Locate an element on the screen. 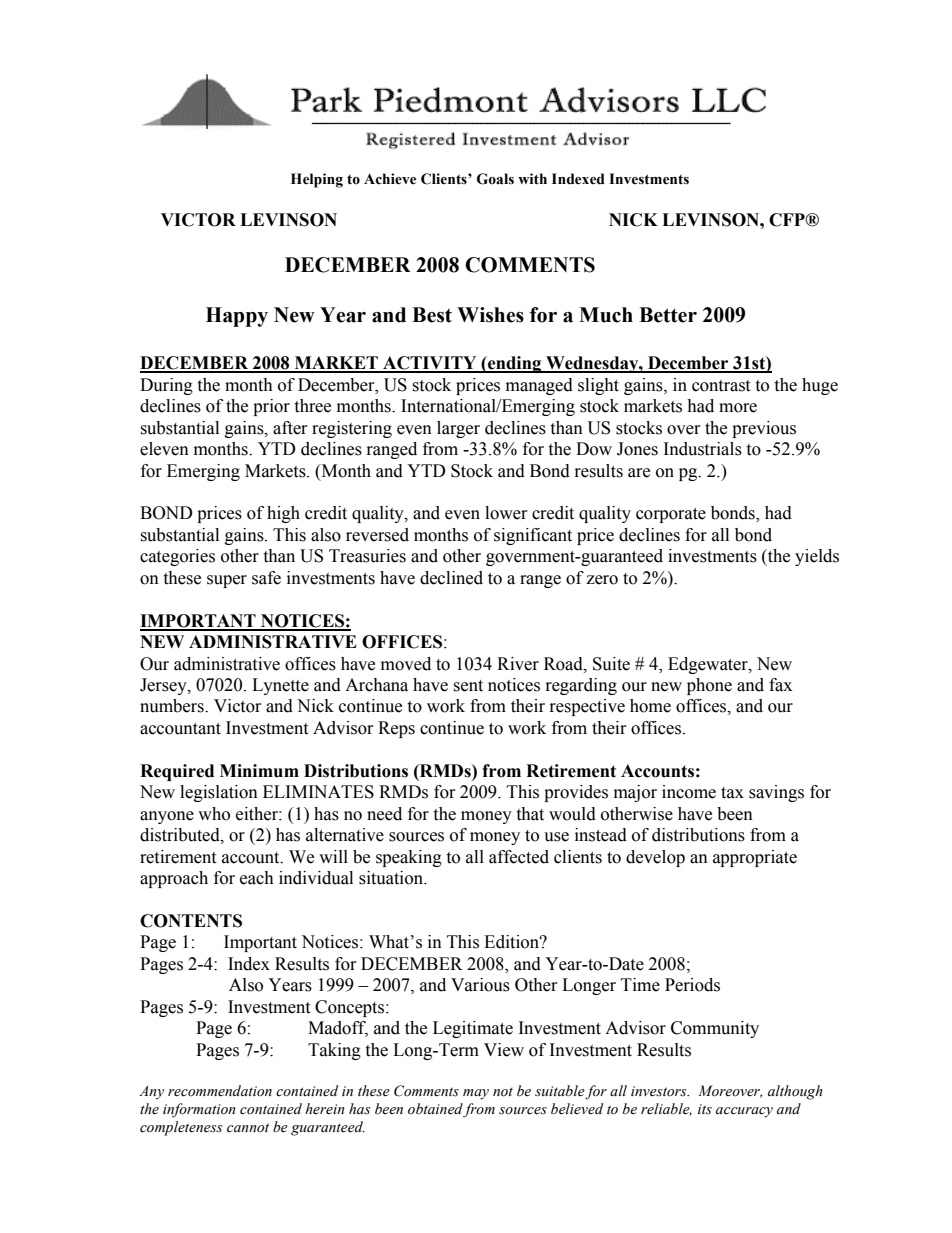  high is located at coordinates (283, 514).
